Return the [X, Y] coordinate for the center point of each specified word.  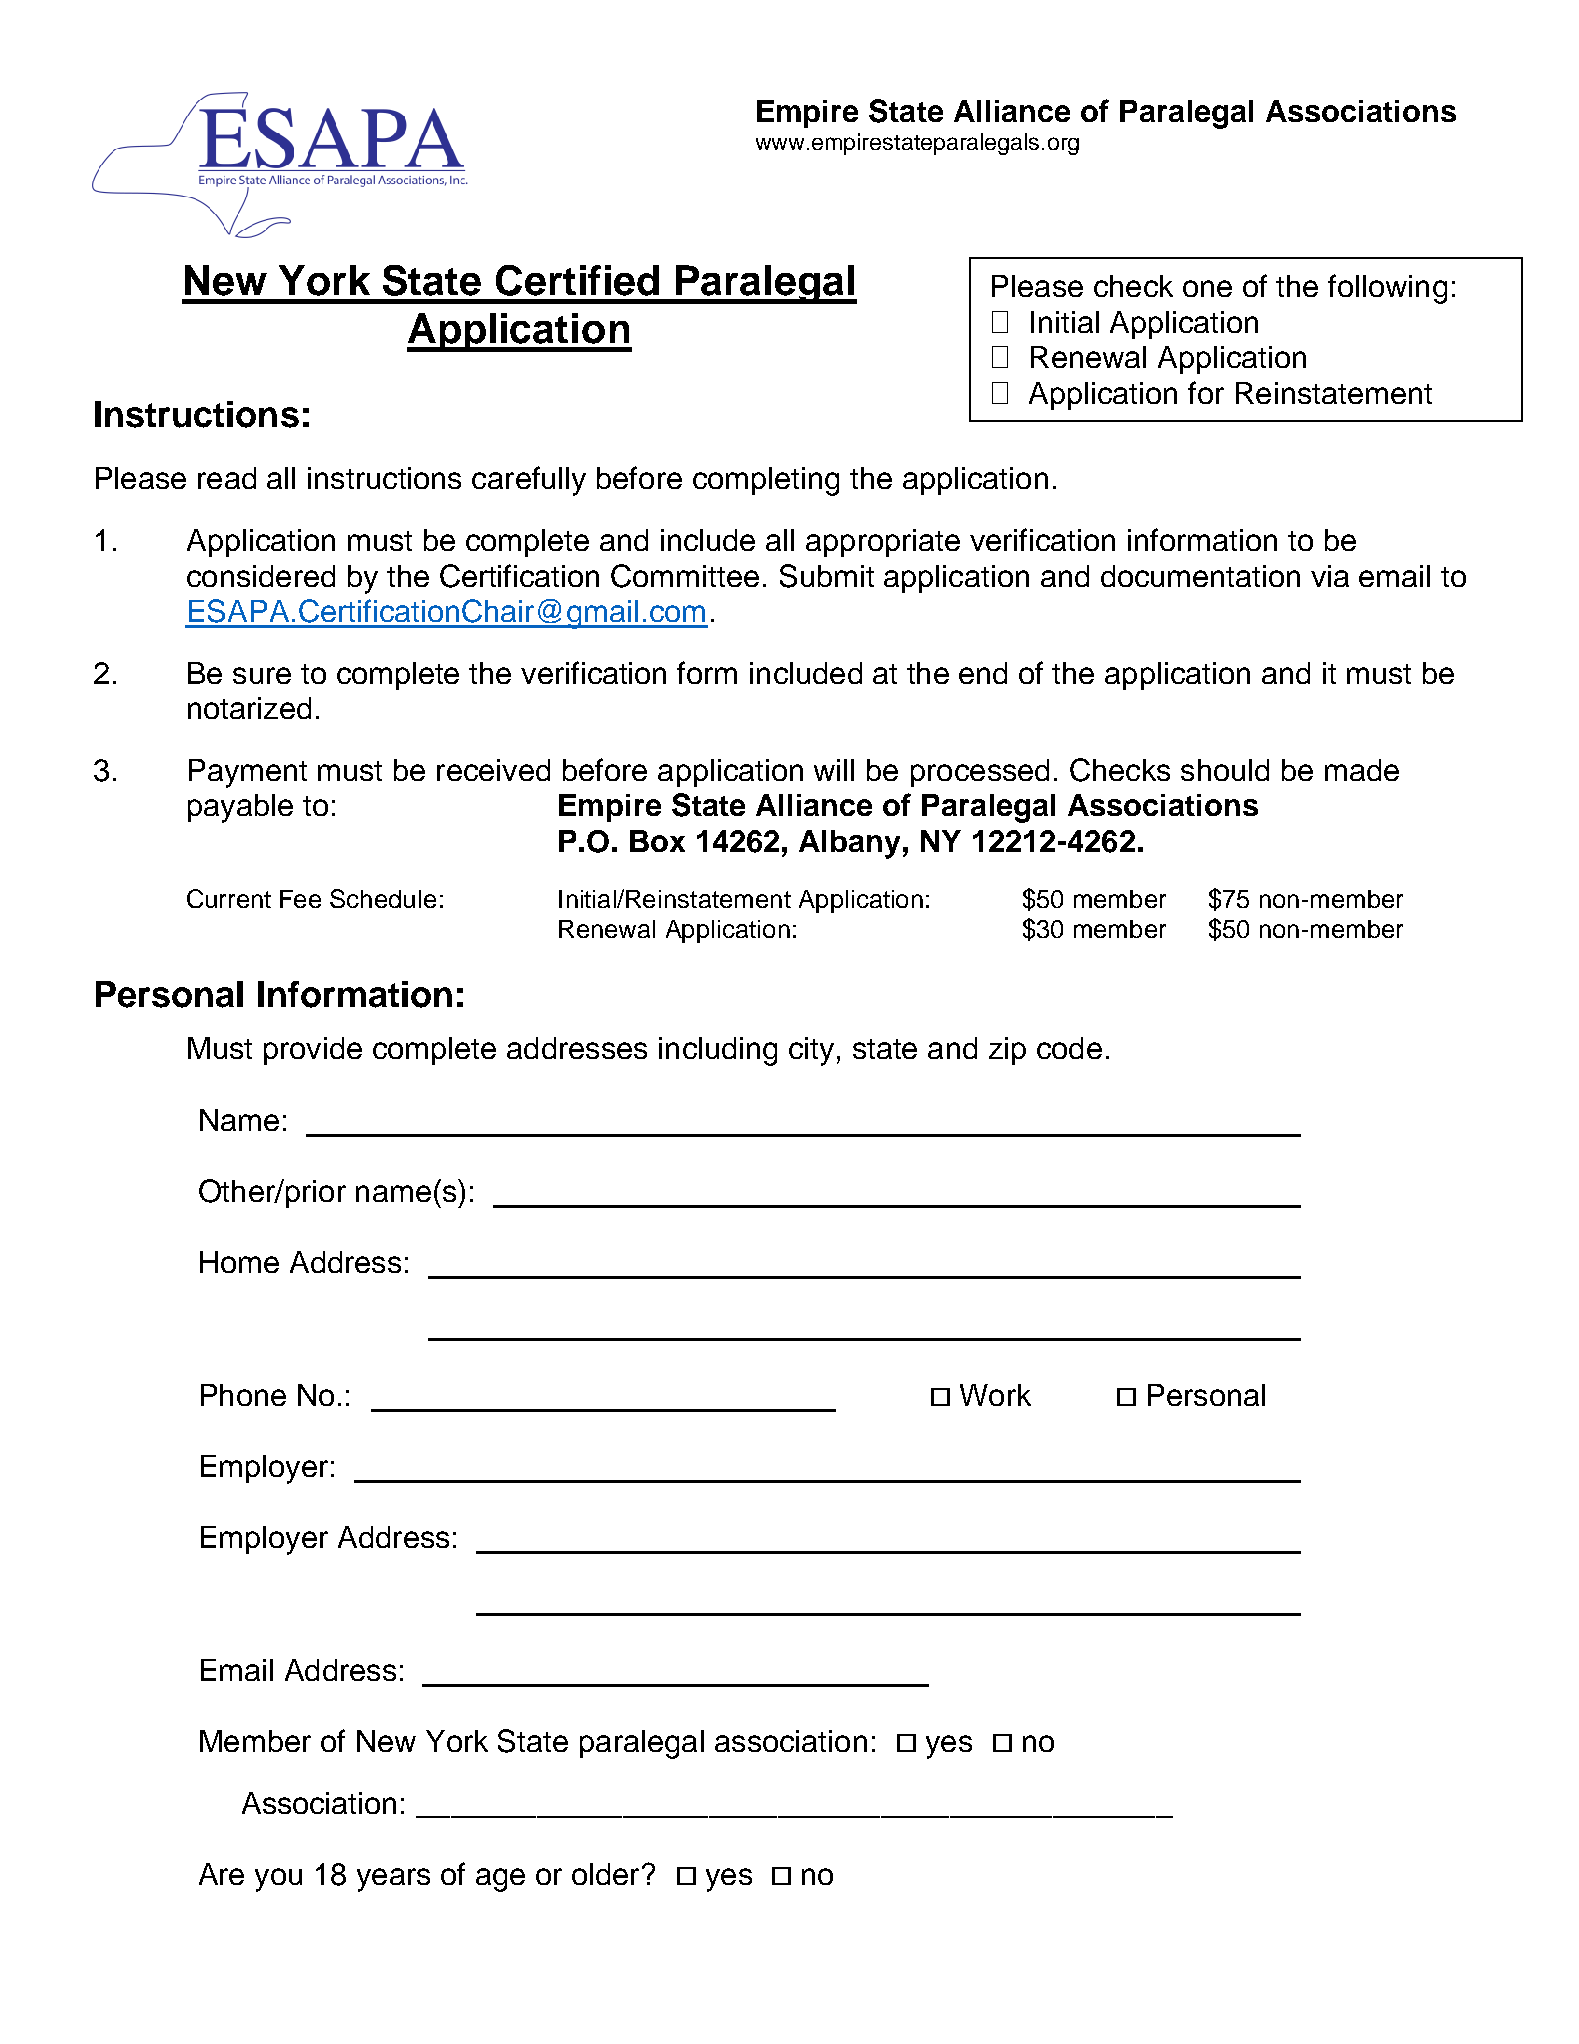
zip [1007, 1051]
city [811, 1051]
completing [766, 481]
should [1225, 770]
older [605, 1874]
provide [313, 1051]
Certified [577, 280]
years [393, 1880]
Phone [243, 1395]
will [834, 770]
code [1069, 1048]
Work [995, 1395]
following [1387, 289]
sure [262, 675]
